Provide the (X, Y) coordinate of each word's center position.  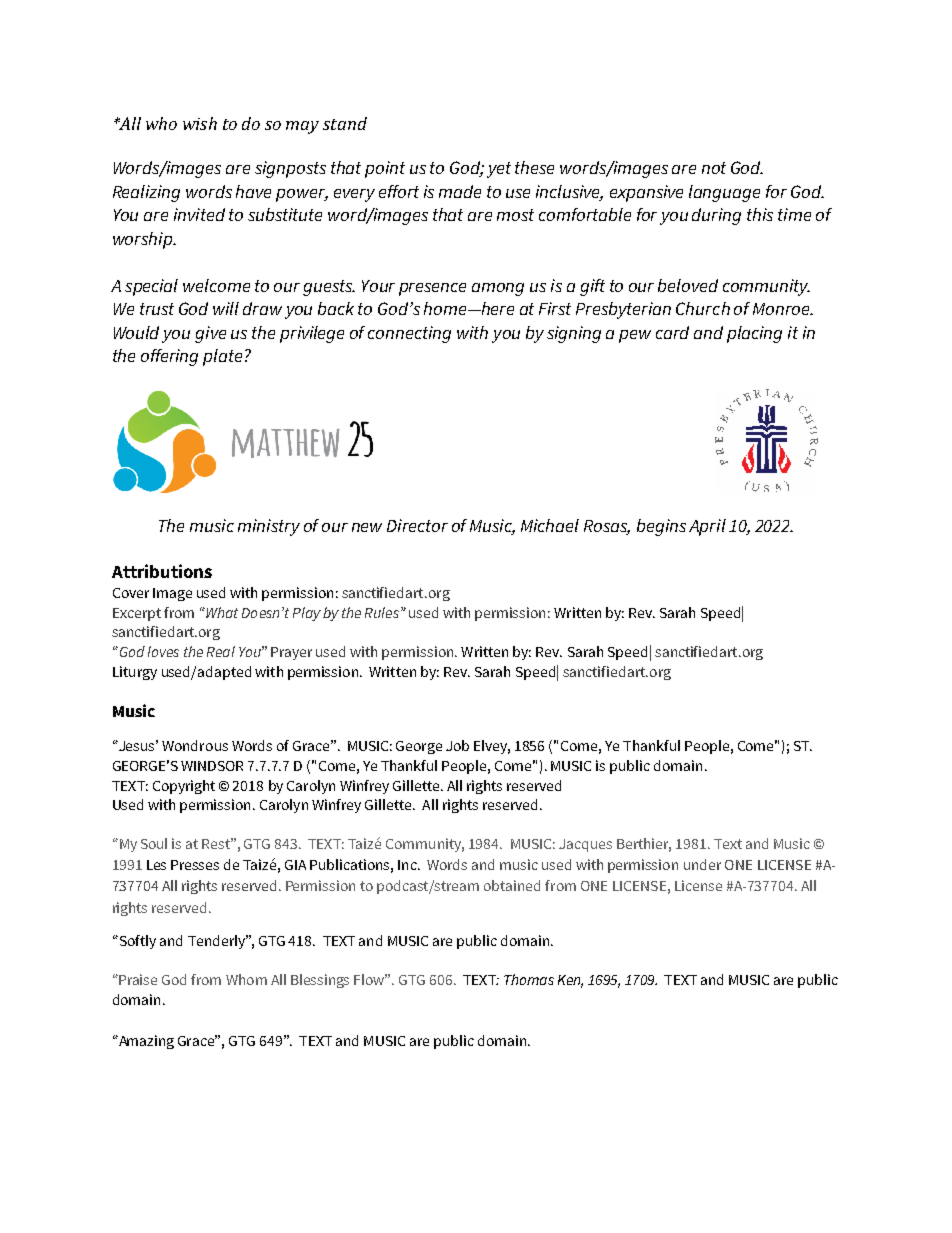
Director (417, 525)
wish (200, 123)
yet (499, 170)
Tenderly (218, 942)
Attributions (162, 571)
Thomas (529, 979)
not (714, 168)
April (707, 527)
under (702, 864)
